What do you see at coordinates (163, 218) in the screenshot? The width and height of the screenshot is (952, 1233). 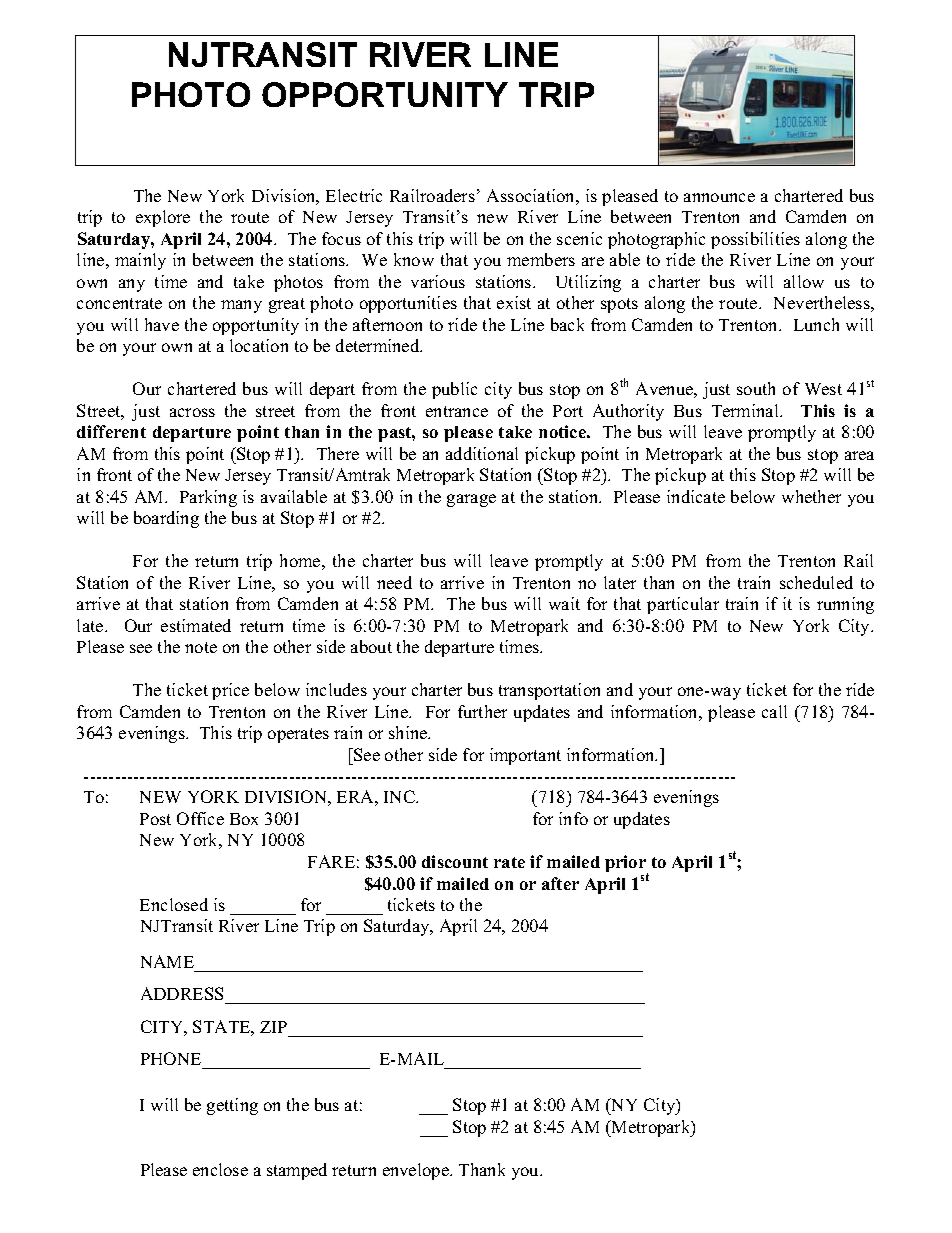 I see `explore` at bounding box center [163, 218].
